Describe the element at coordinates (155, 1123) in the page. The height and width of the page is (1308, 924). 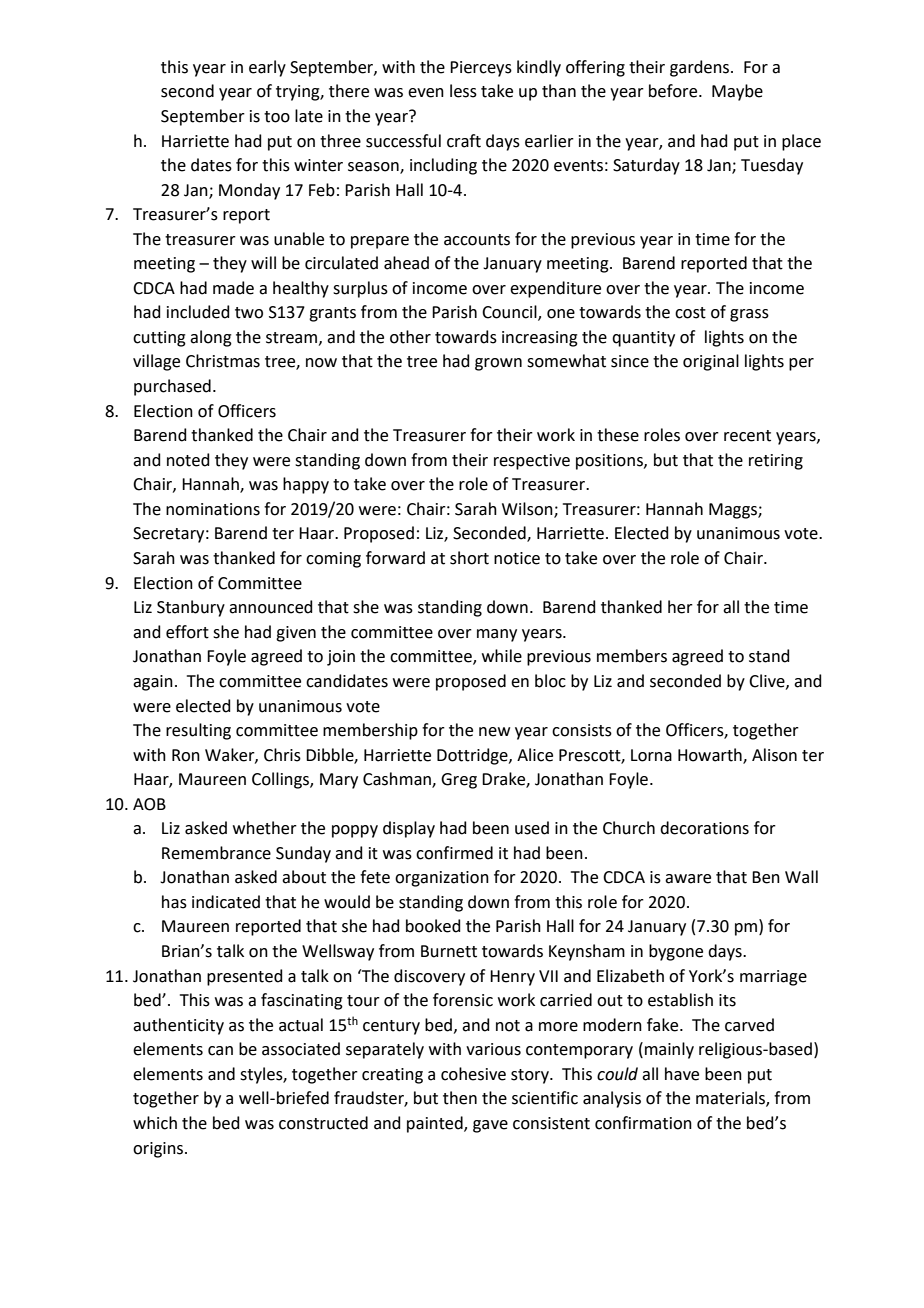
I see `which` at that location.
